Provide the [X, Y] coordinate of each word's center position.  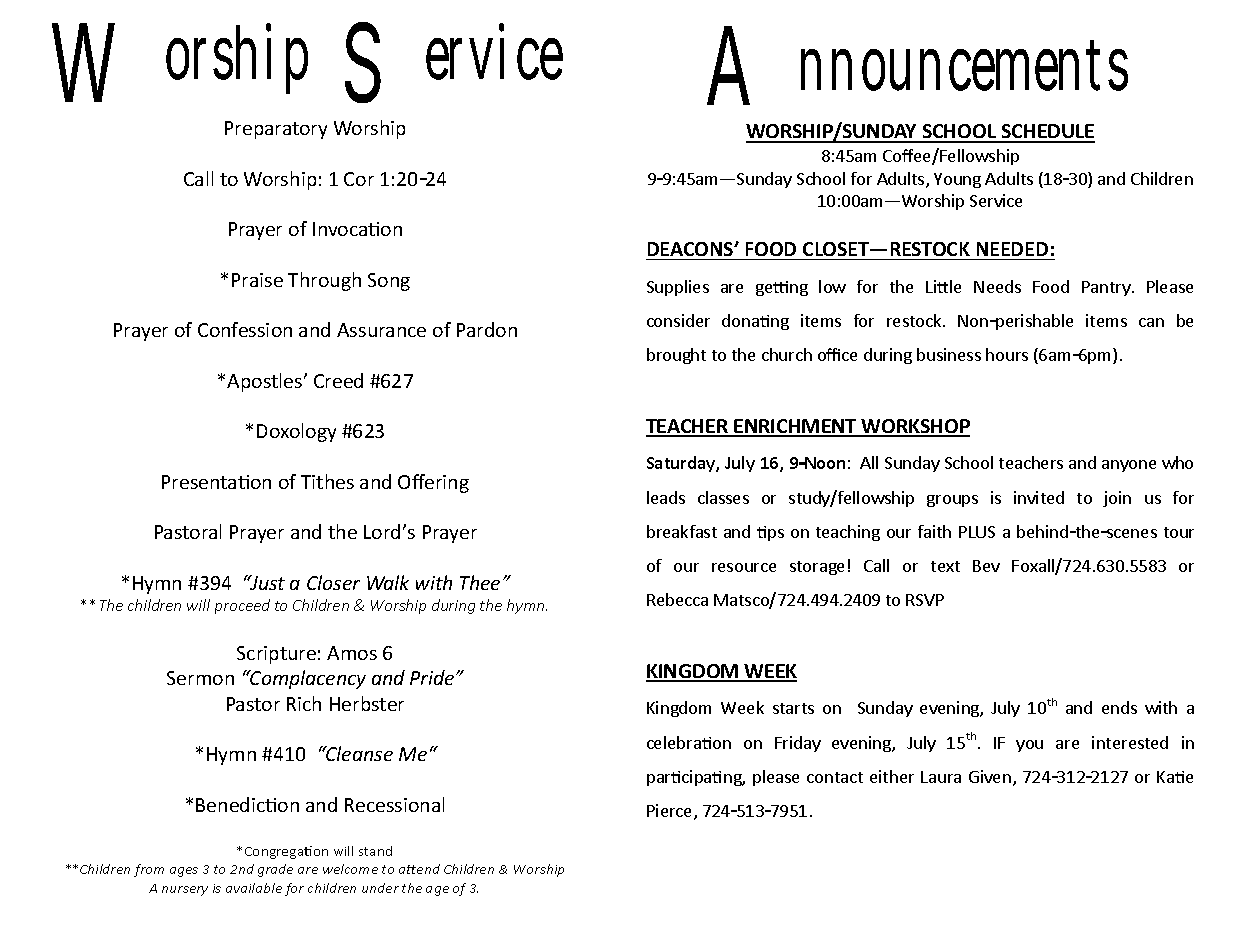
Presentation [216, 482]
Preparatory [276, 130]
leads [666, 497]
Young [957, 180]
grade [275, 870]
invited [1039, 497]
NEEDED [1012, 249]
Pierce [671, 812]
